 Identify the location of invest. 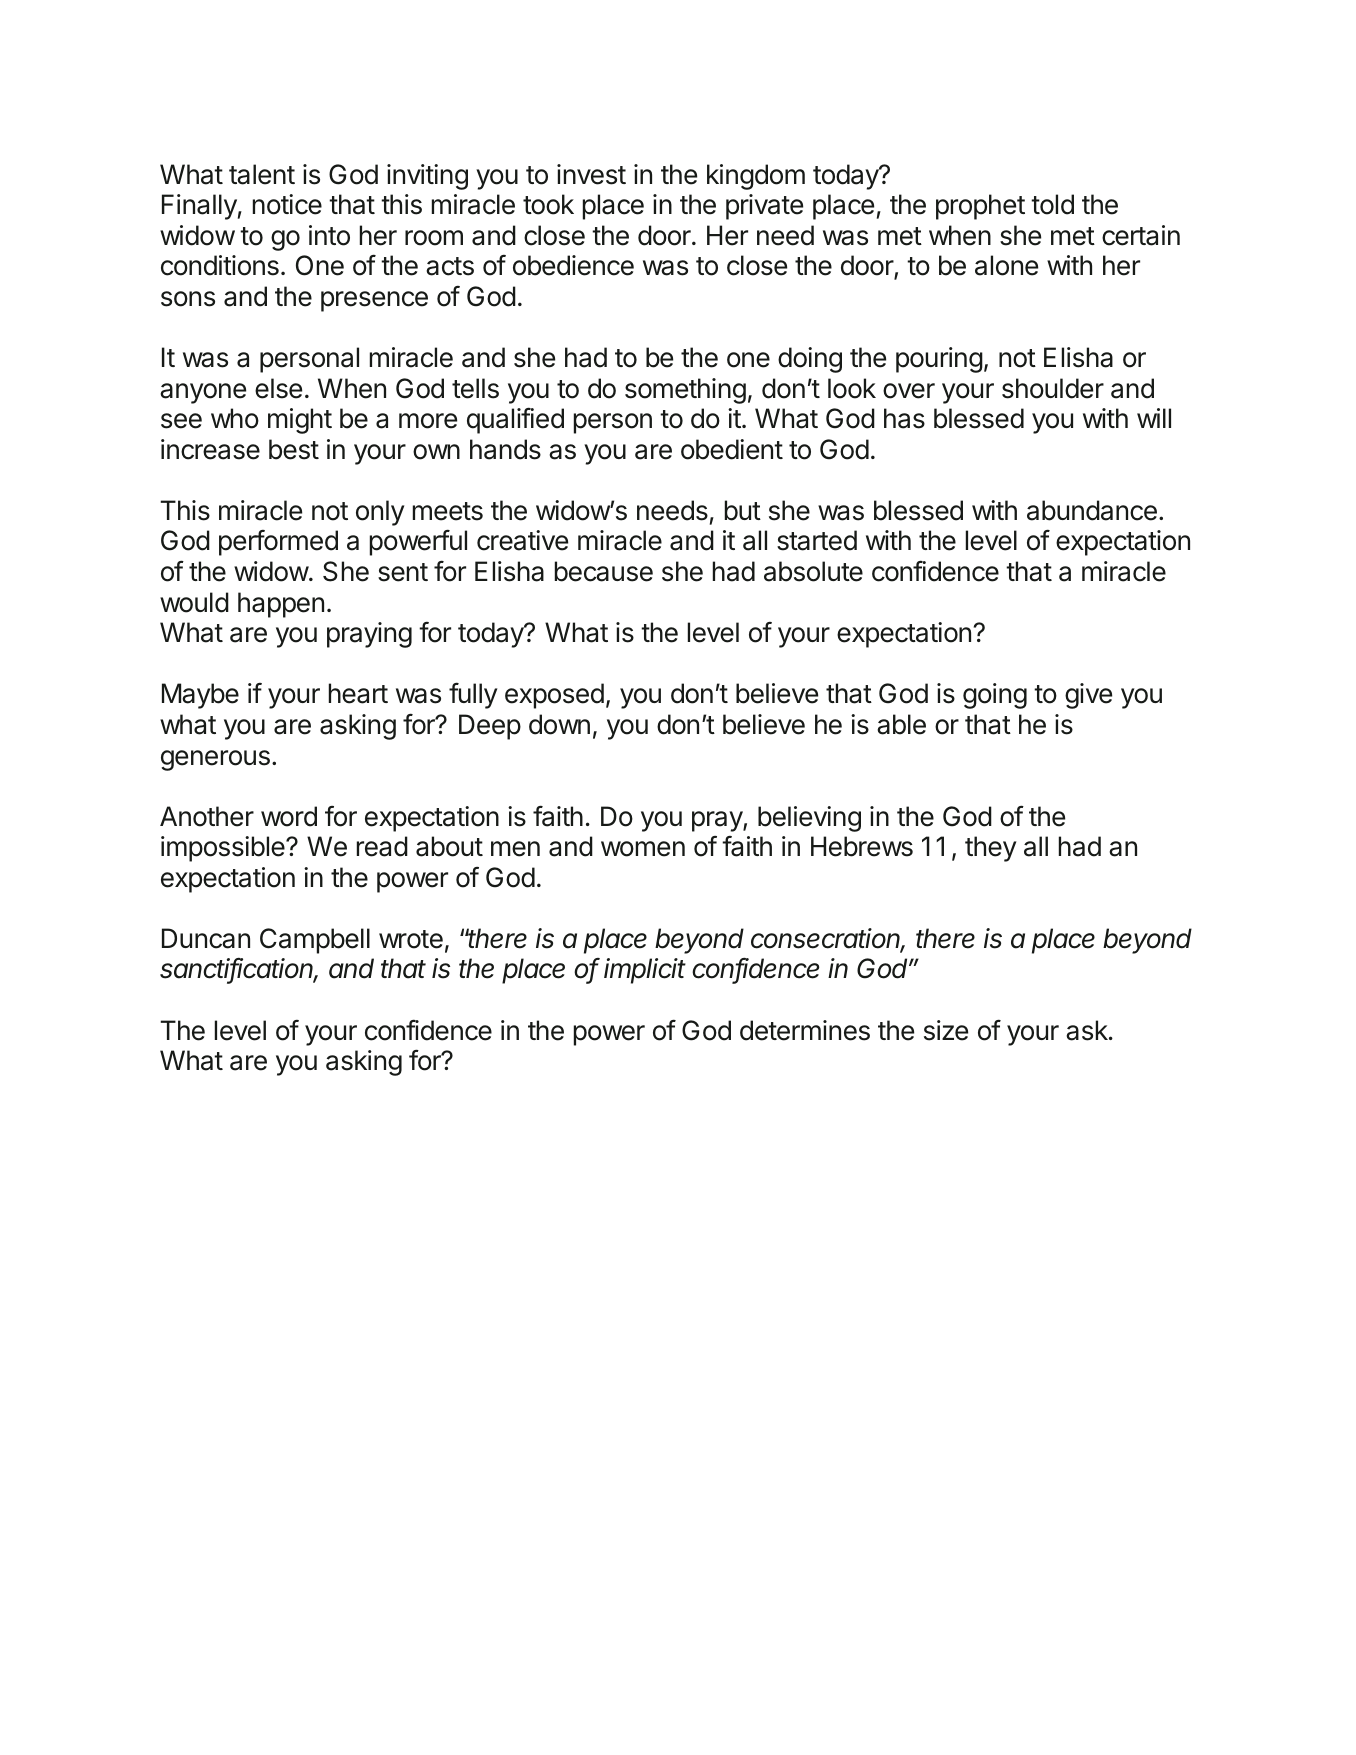
(591, 174).
